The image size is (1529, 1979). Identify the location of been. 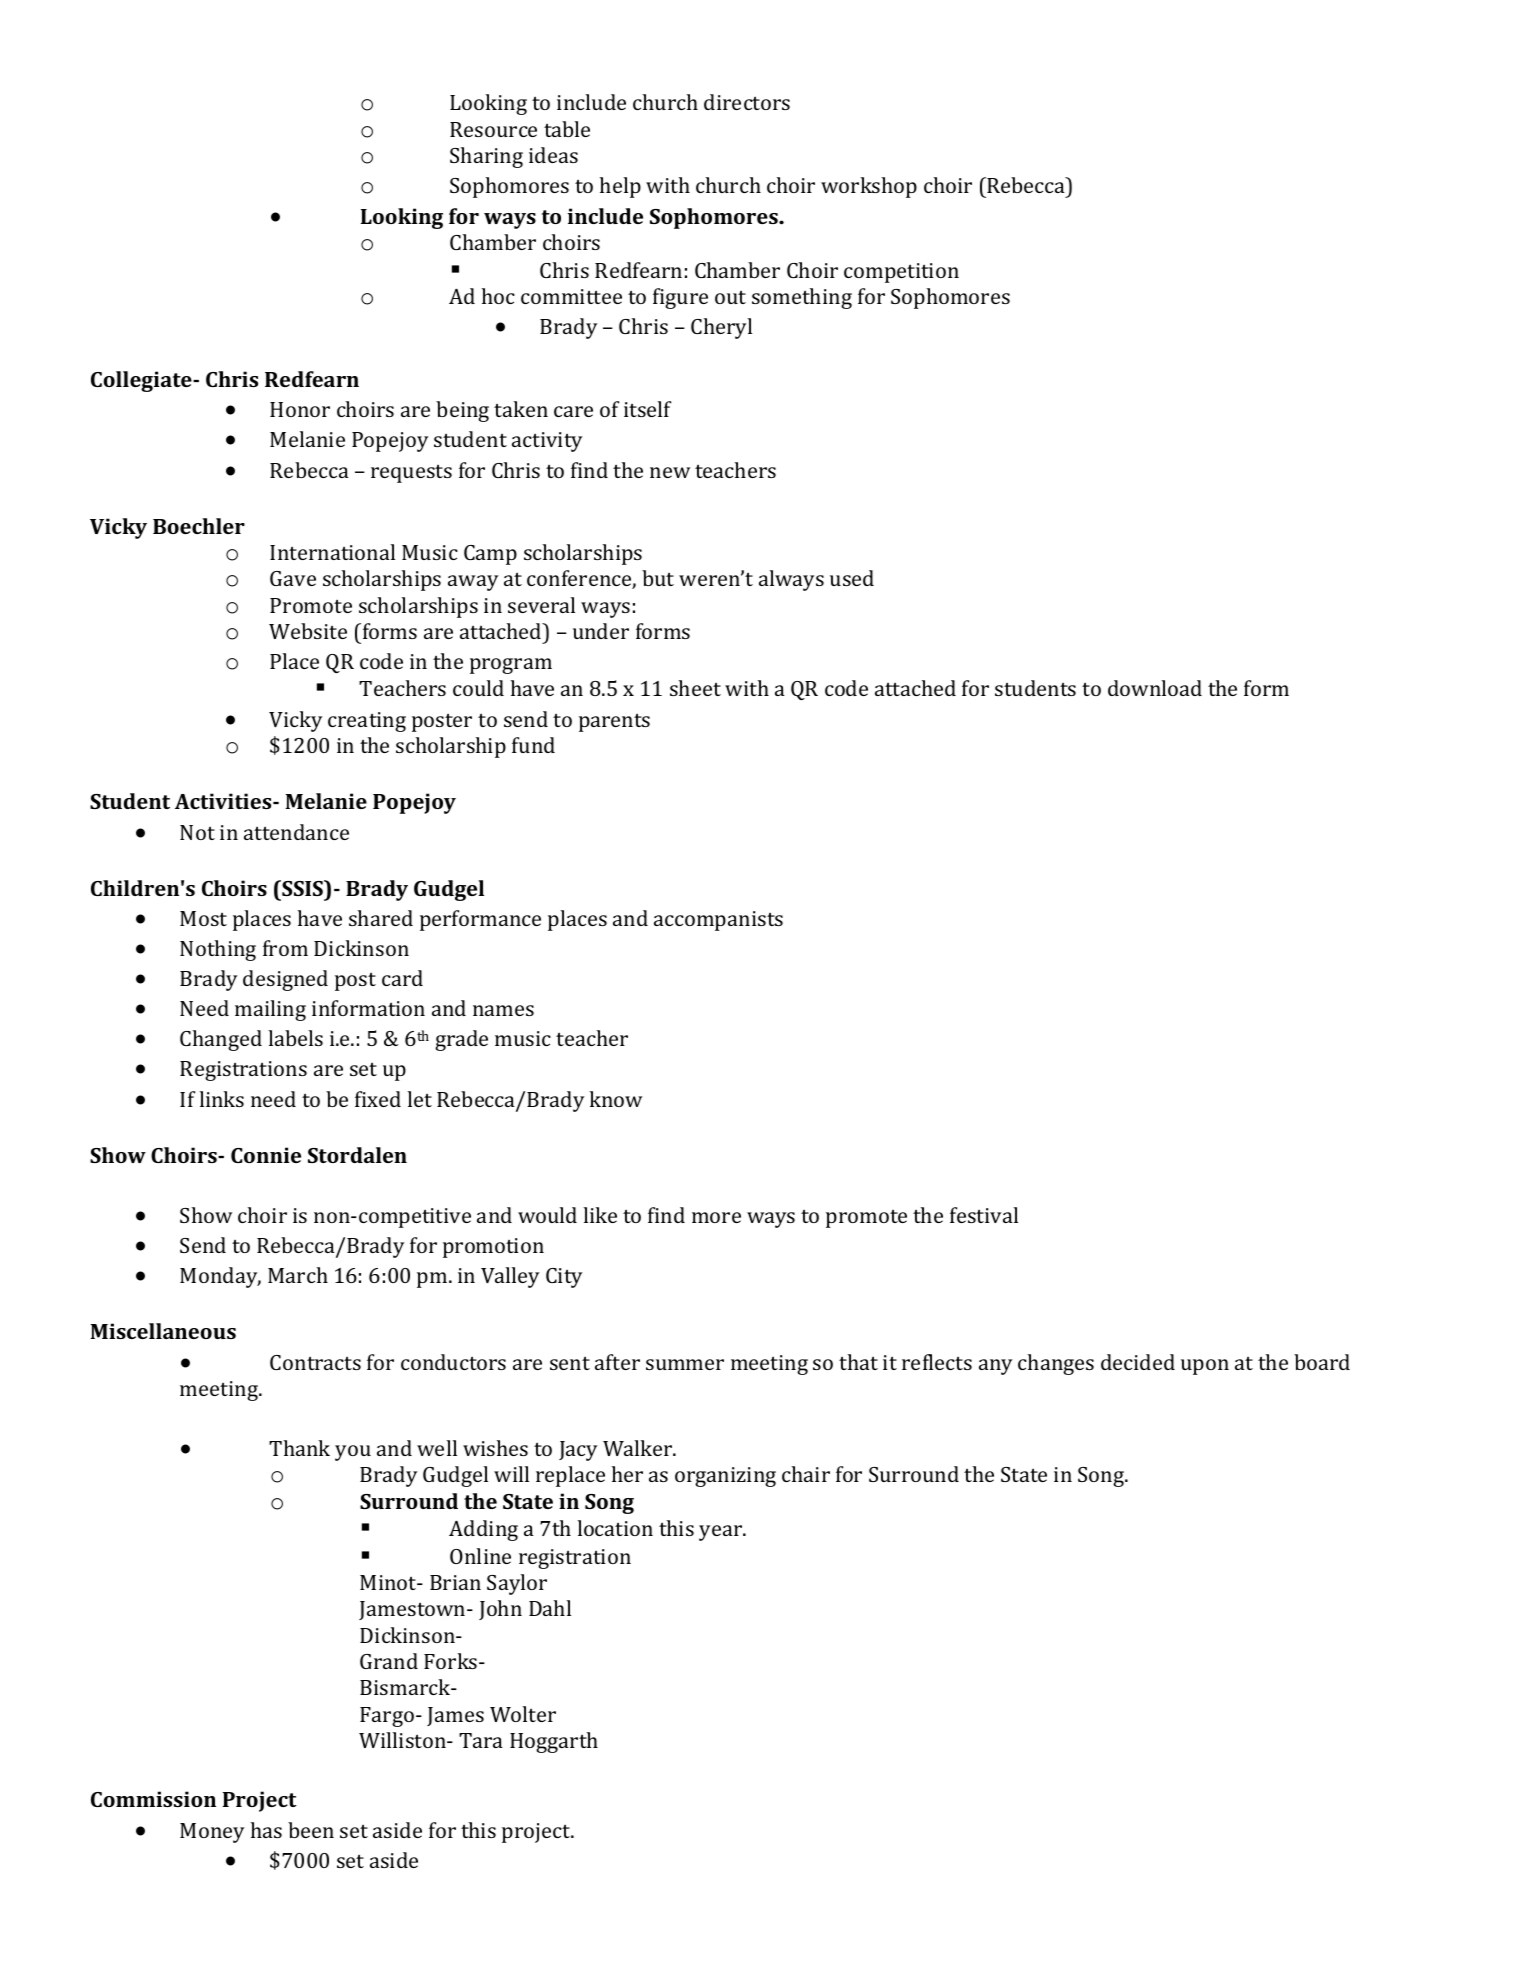
(311, 1830).
